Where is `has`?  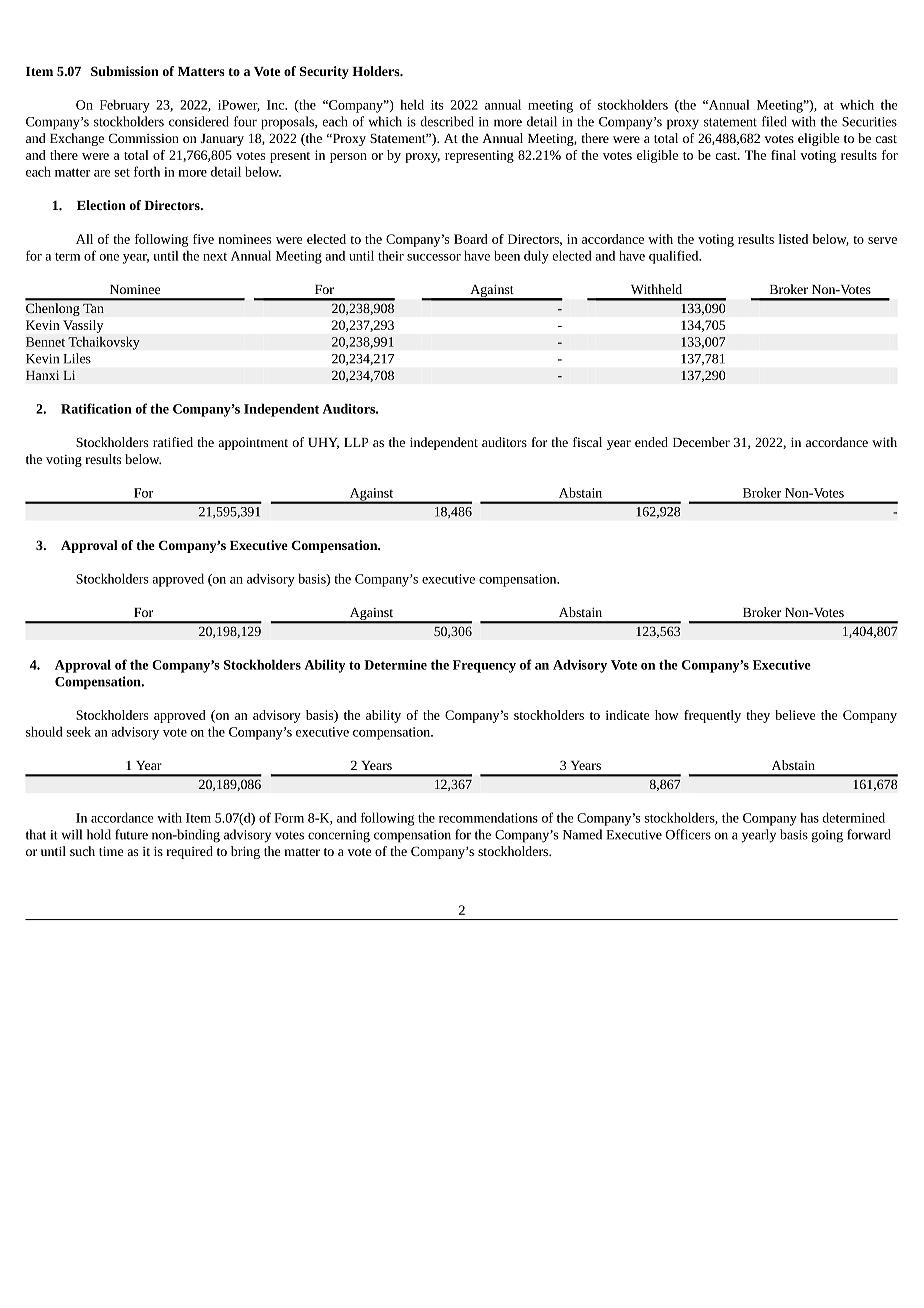
has is located at coordinates (810, 817).
